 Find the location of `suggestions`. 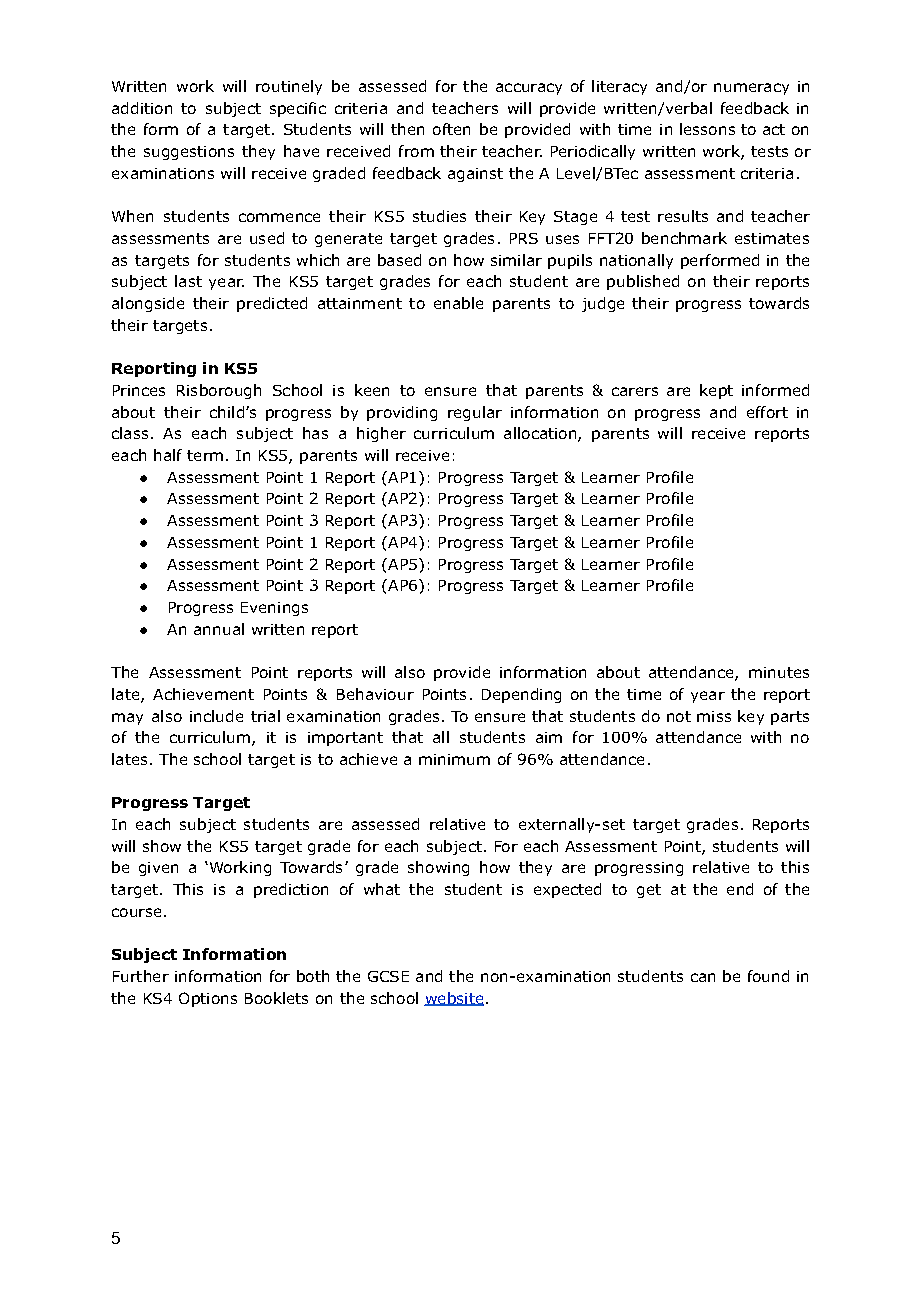

suggestions is located at coordinates (189, 153).
